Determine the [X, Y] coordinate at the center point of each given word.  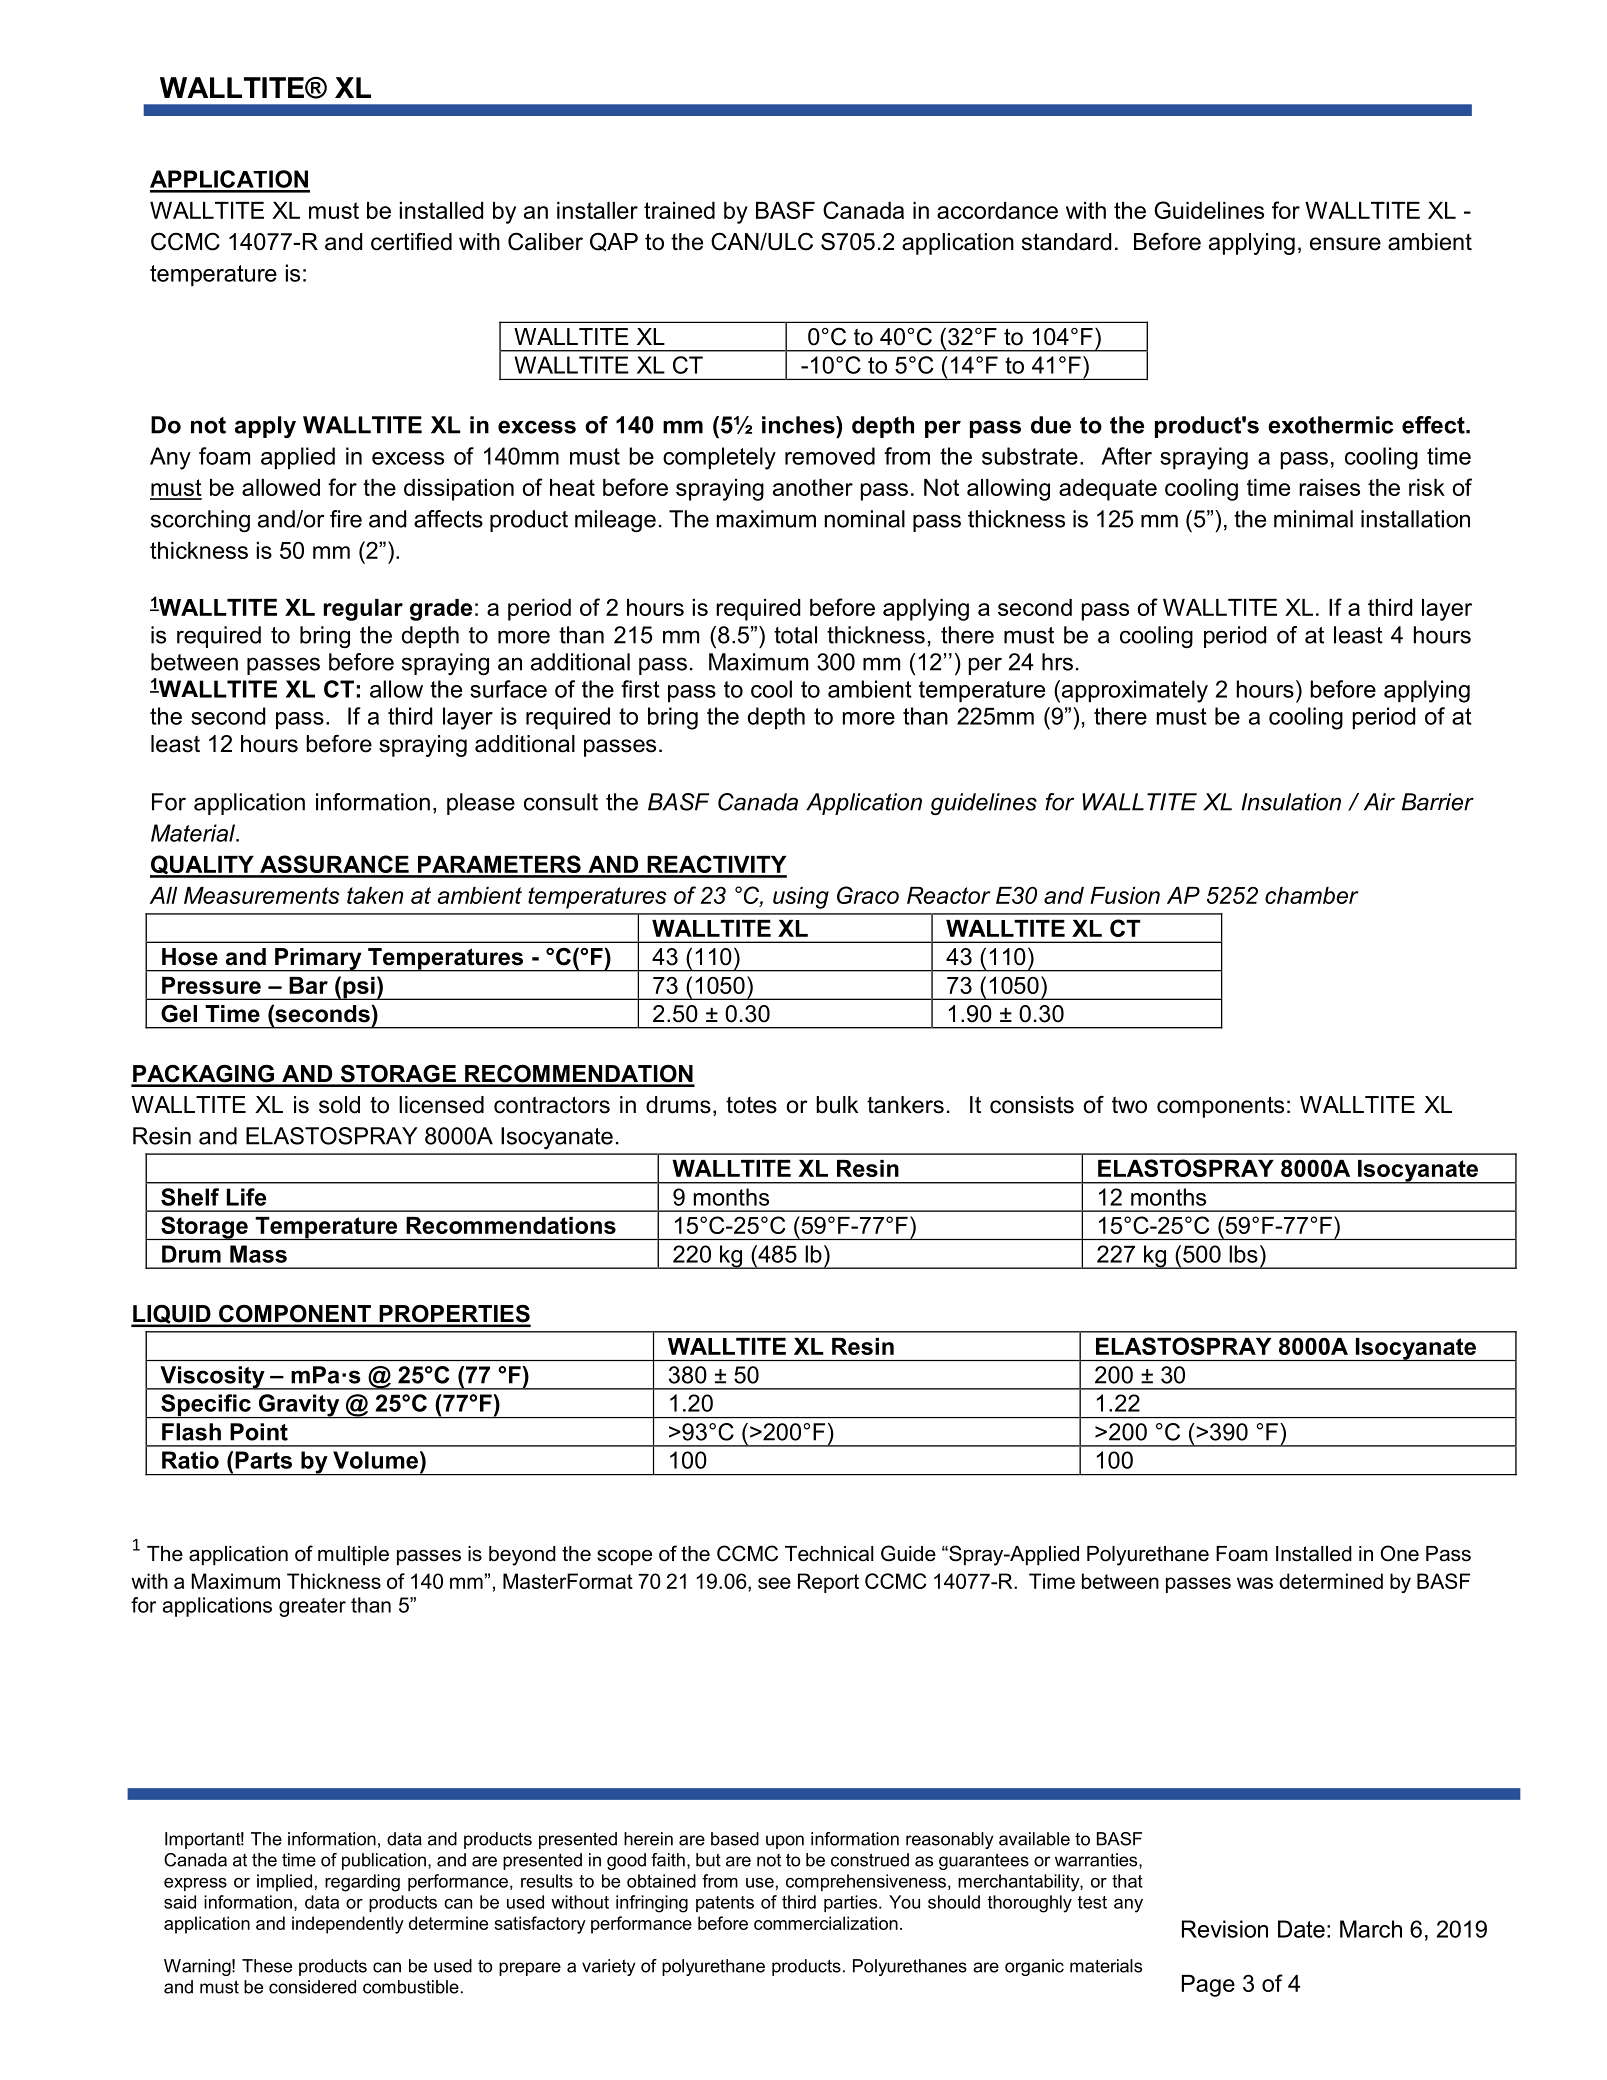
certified [411, 242]
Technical [829, 1554]
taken [375, 895]
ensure [1345, 244]
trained [679, 210]
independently [348, 1925]
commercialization [826, 1923]
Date [1301, 1929]
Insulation [1291, 802]
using [801, 898]
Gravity [299, 1406]
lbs [1243, 1254]
